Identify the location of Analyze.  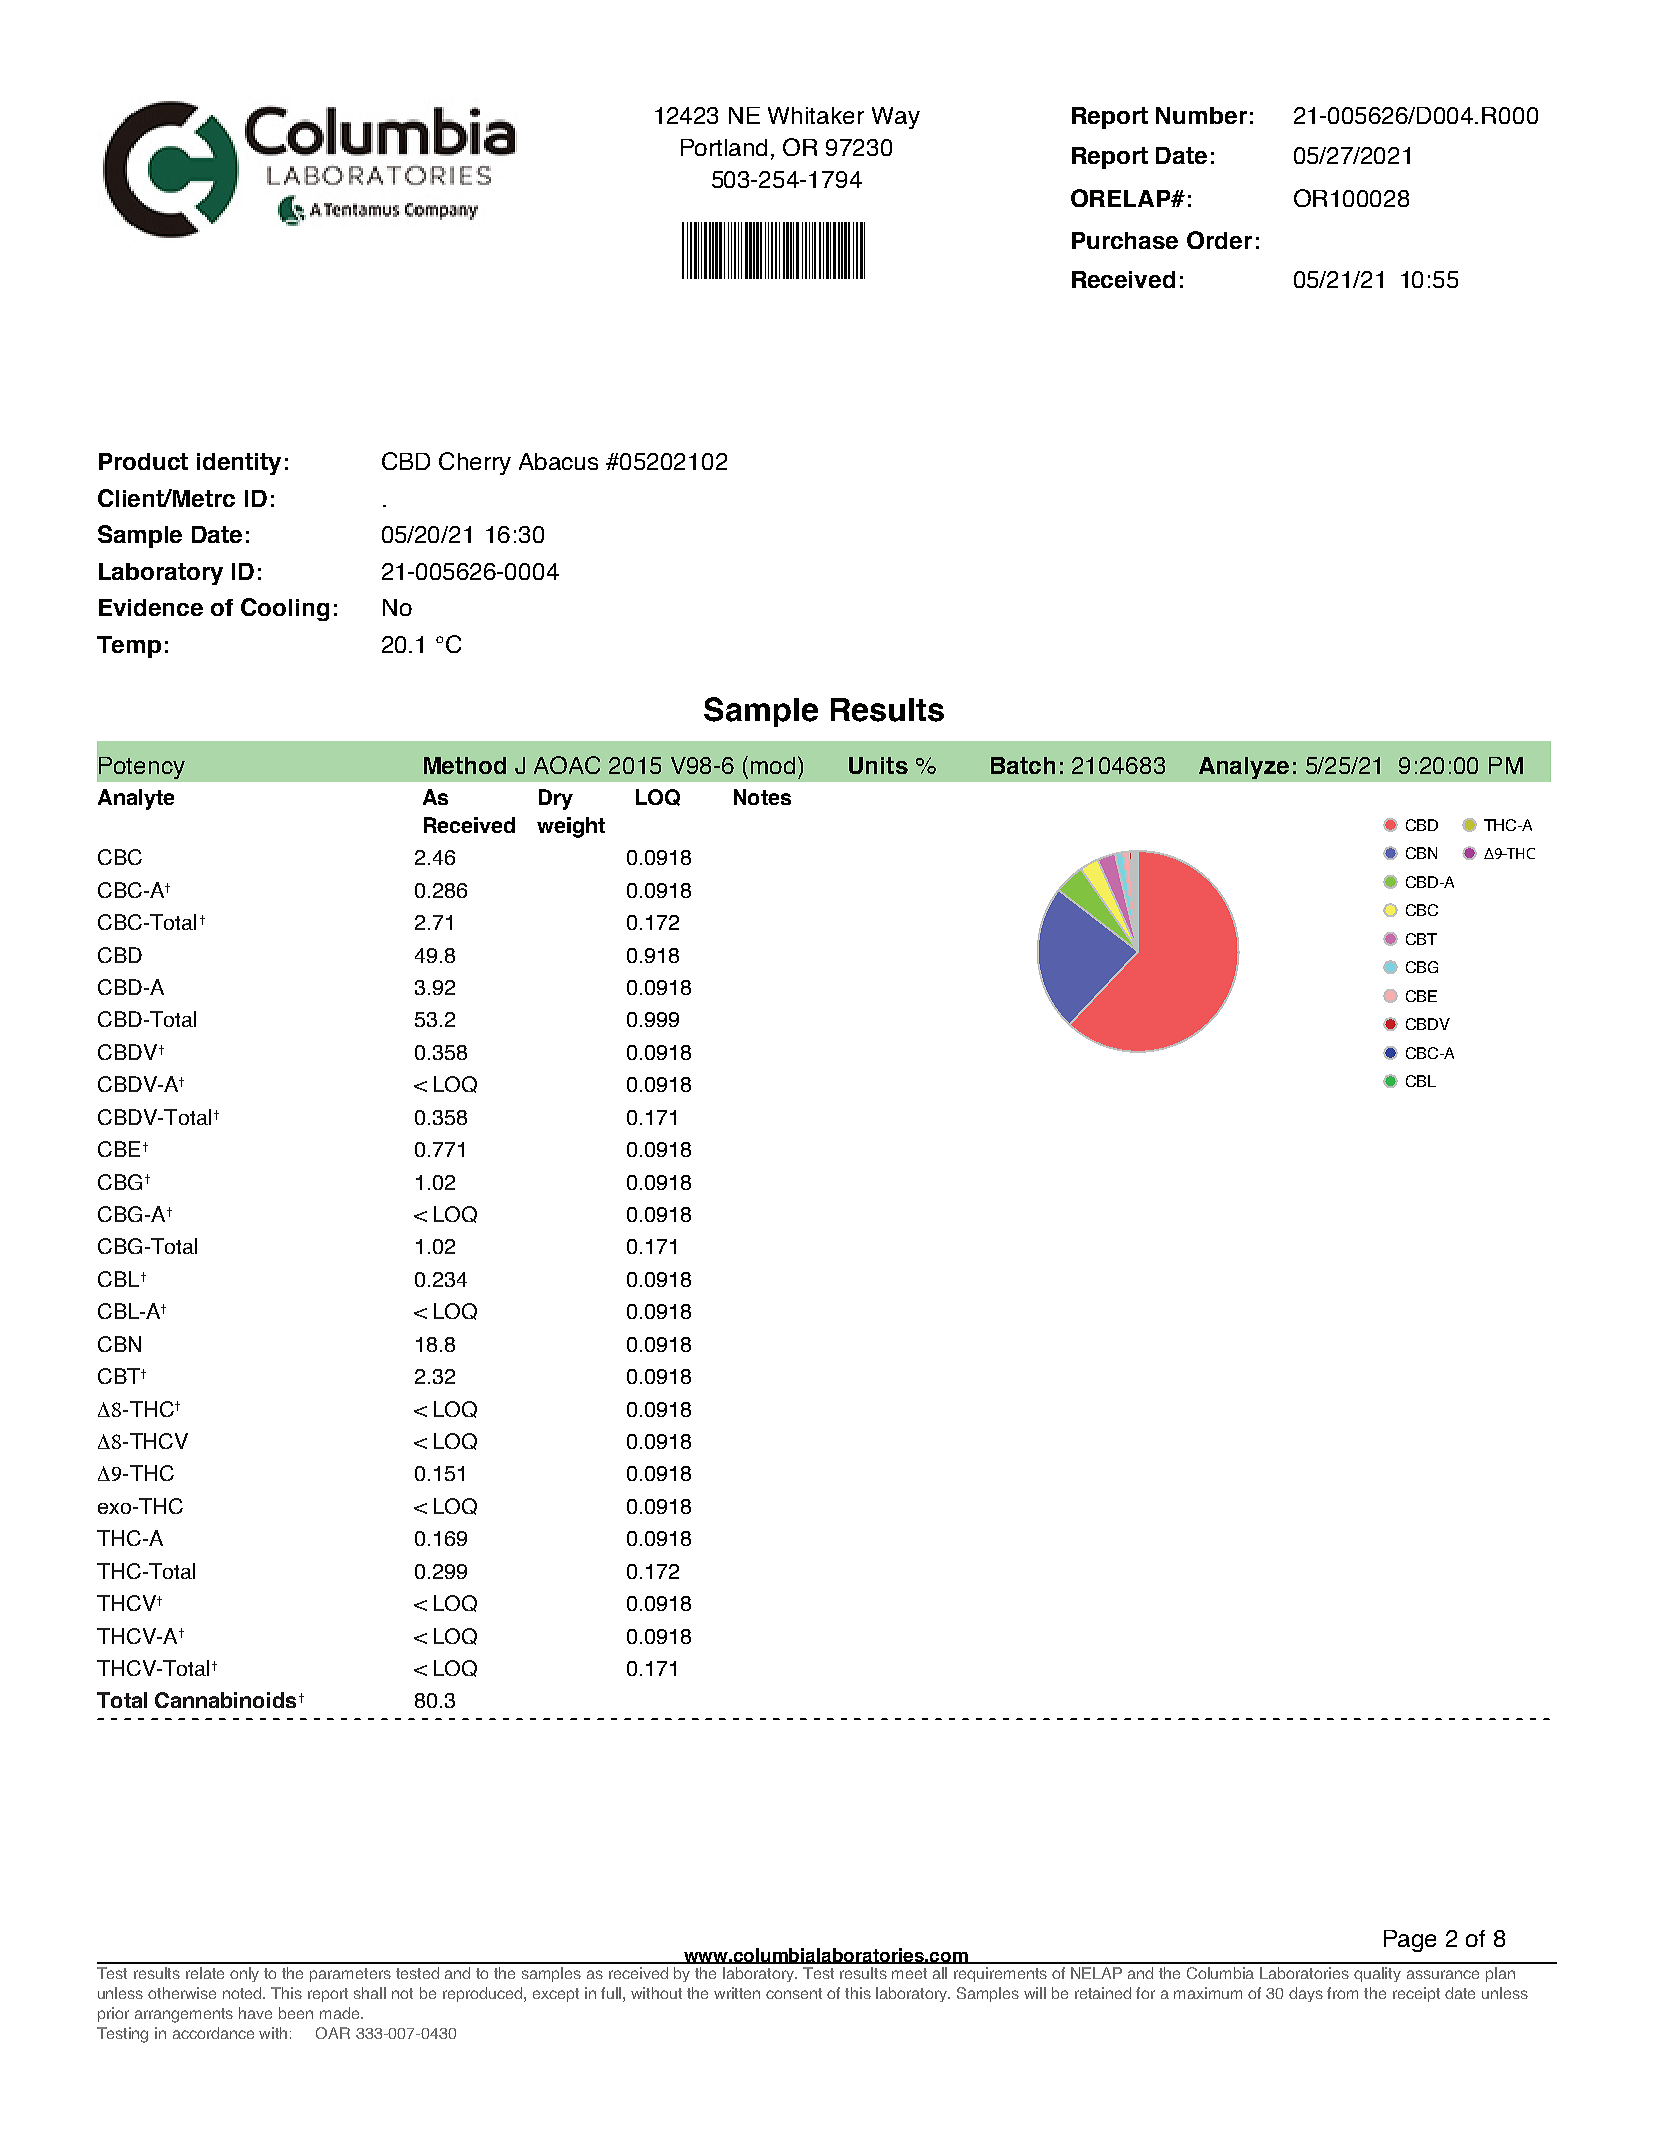
(1244, 768).
